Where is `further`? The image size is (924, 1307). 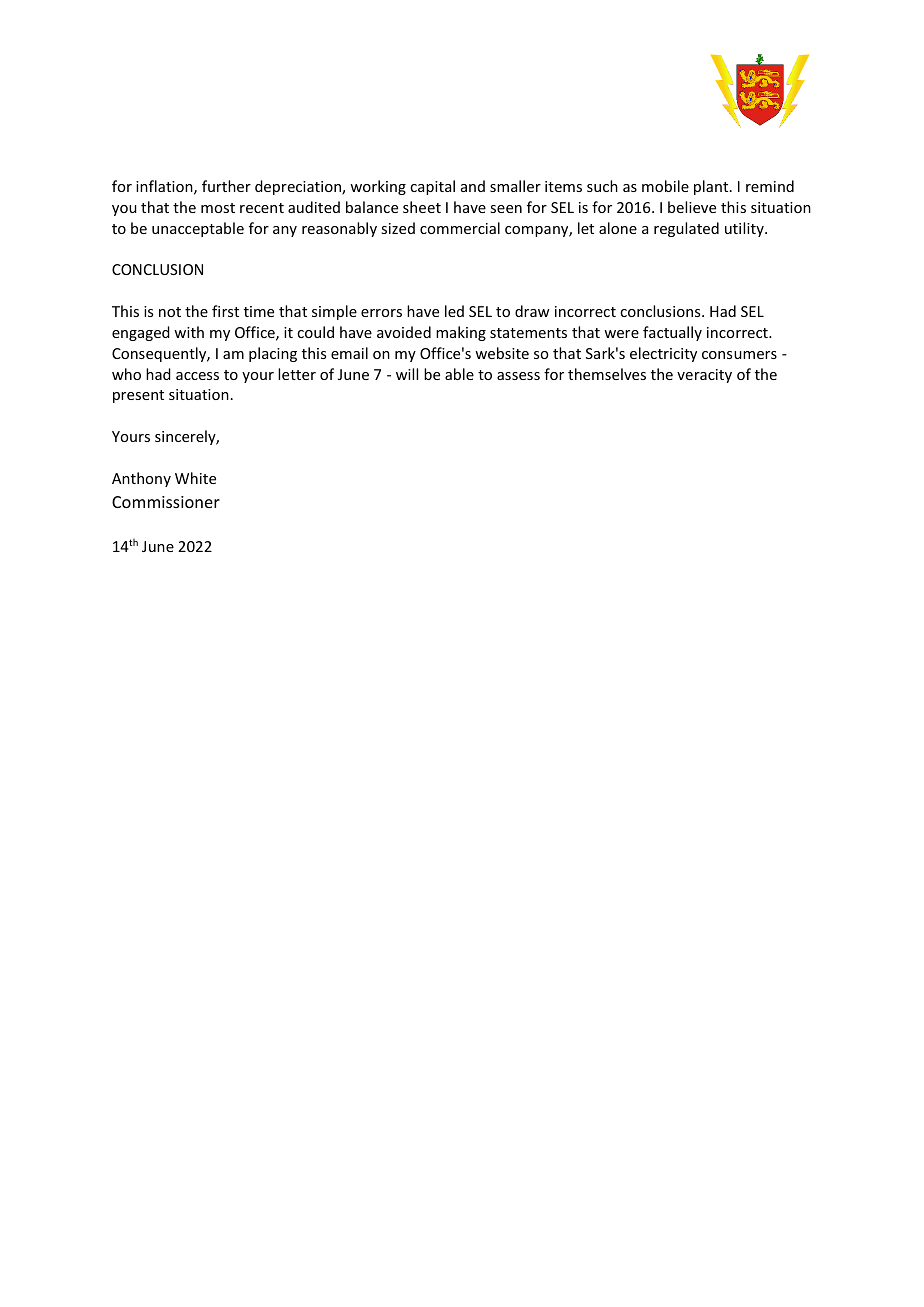
further is located at coordinates (226, 186).
